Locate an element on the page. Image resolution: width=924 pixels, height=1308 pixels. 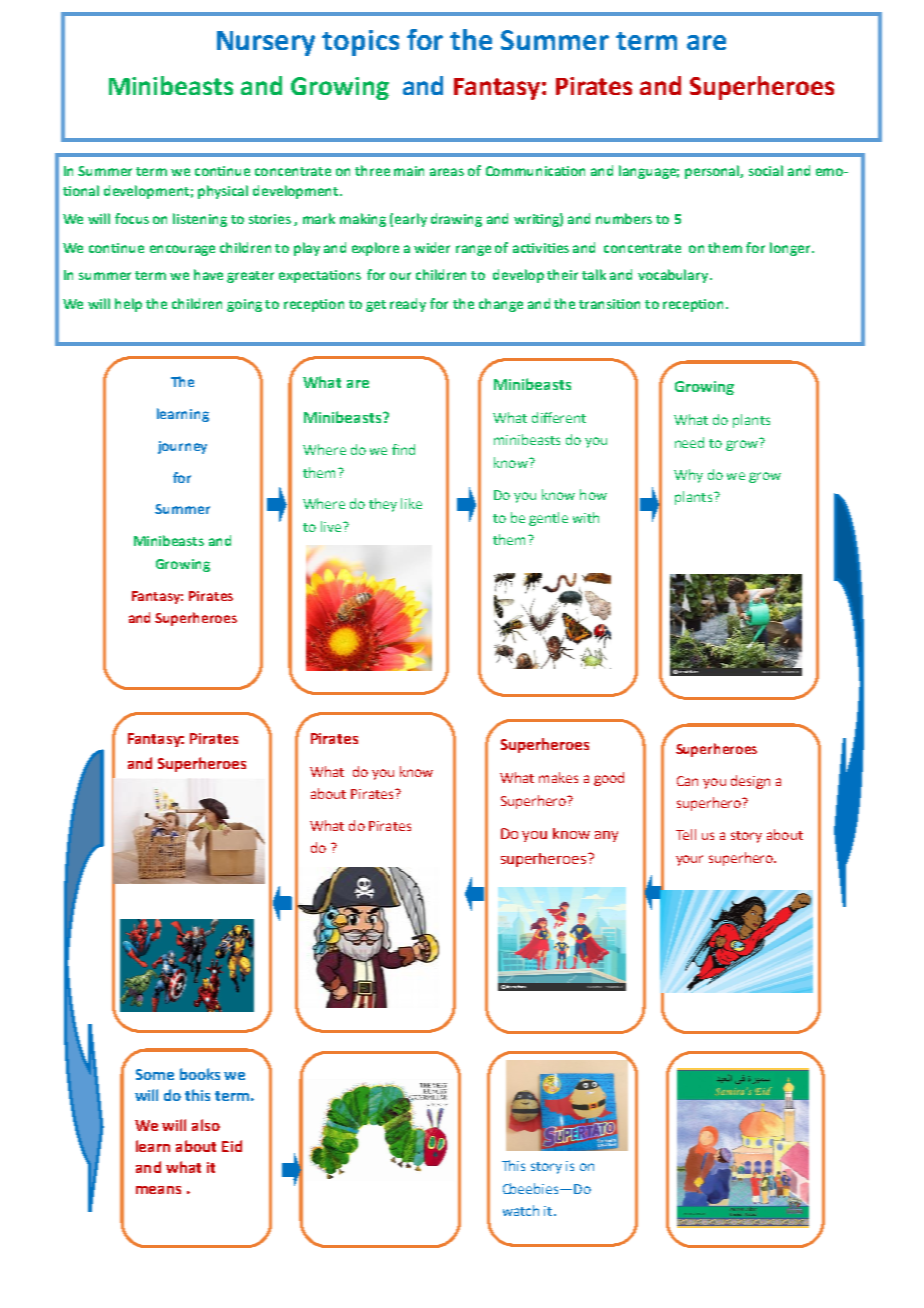
Why is located at coordinates (688, 476).
